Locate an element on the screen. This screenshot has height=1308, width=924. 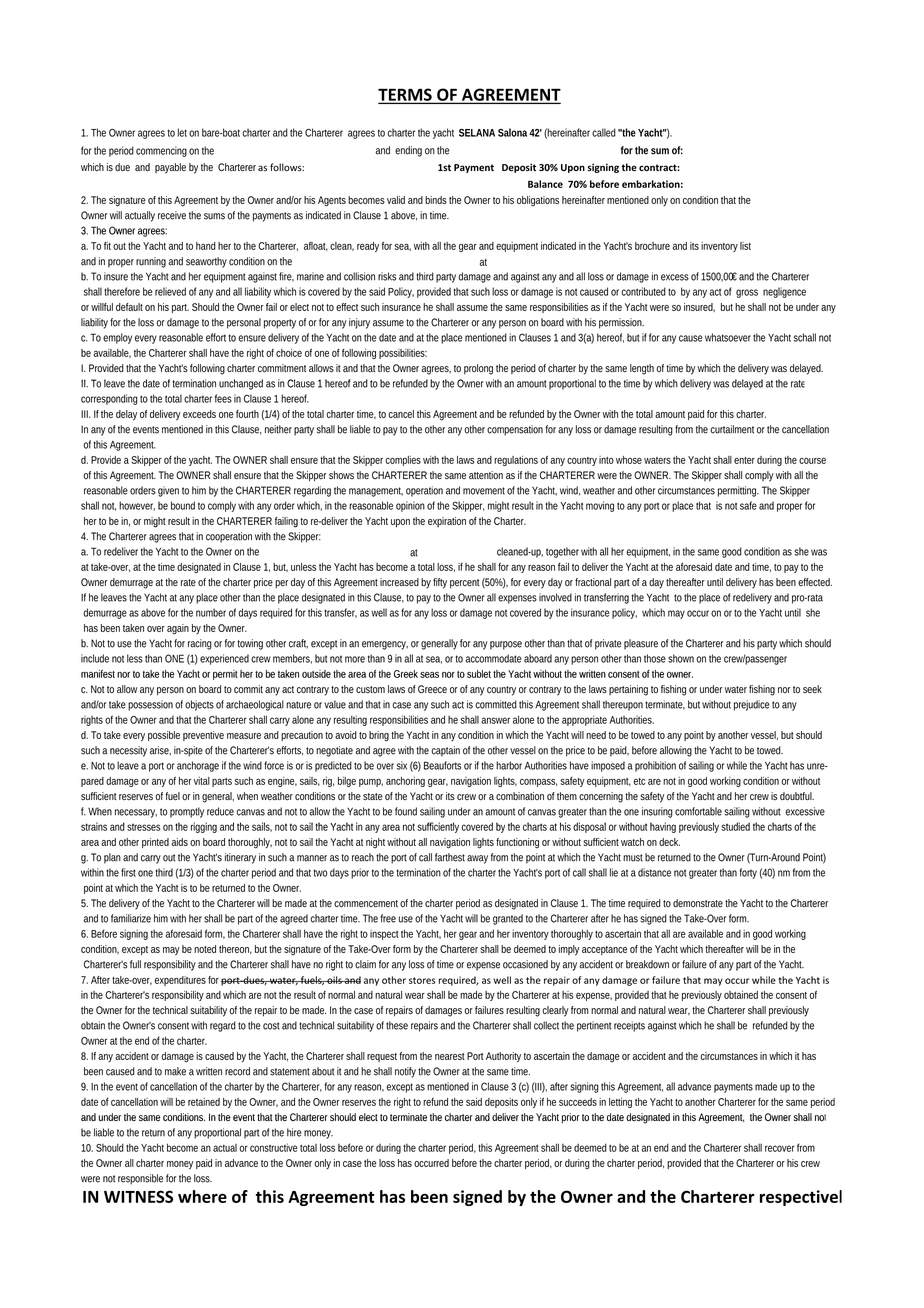
letting is located at coordinates (620, 1103).
